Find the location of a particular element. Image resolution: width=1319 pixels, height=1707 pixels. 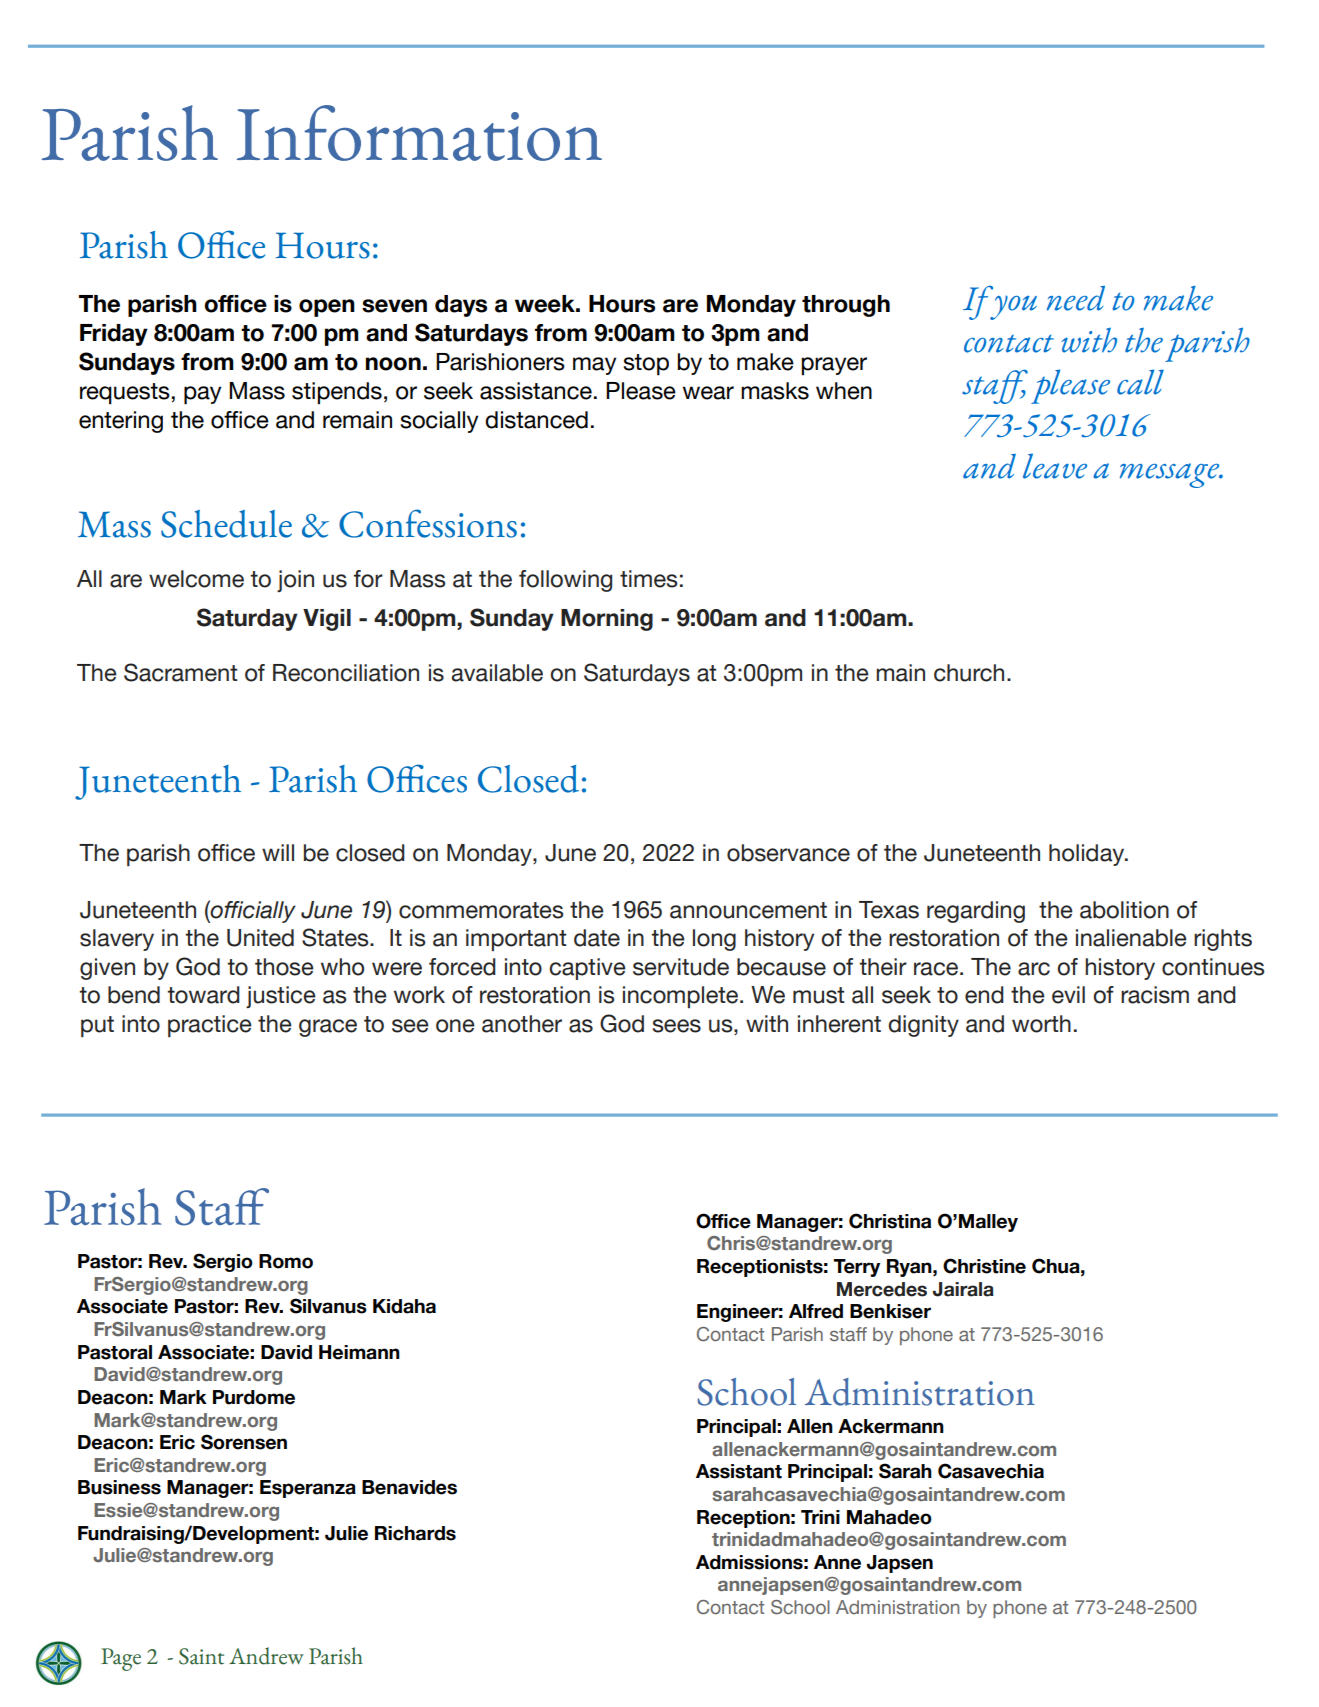

abolition is located at coordinates (1124, 910).
